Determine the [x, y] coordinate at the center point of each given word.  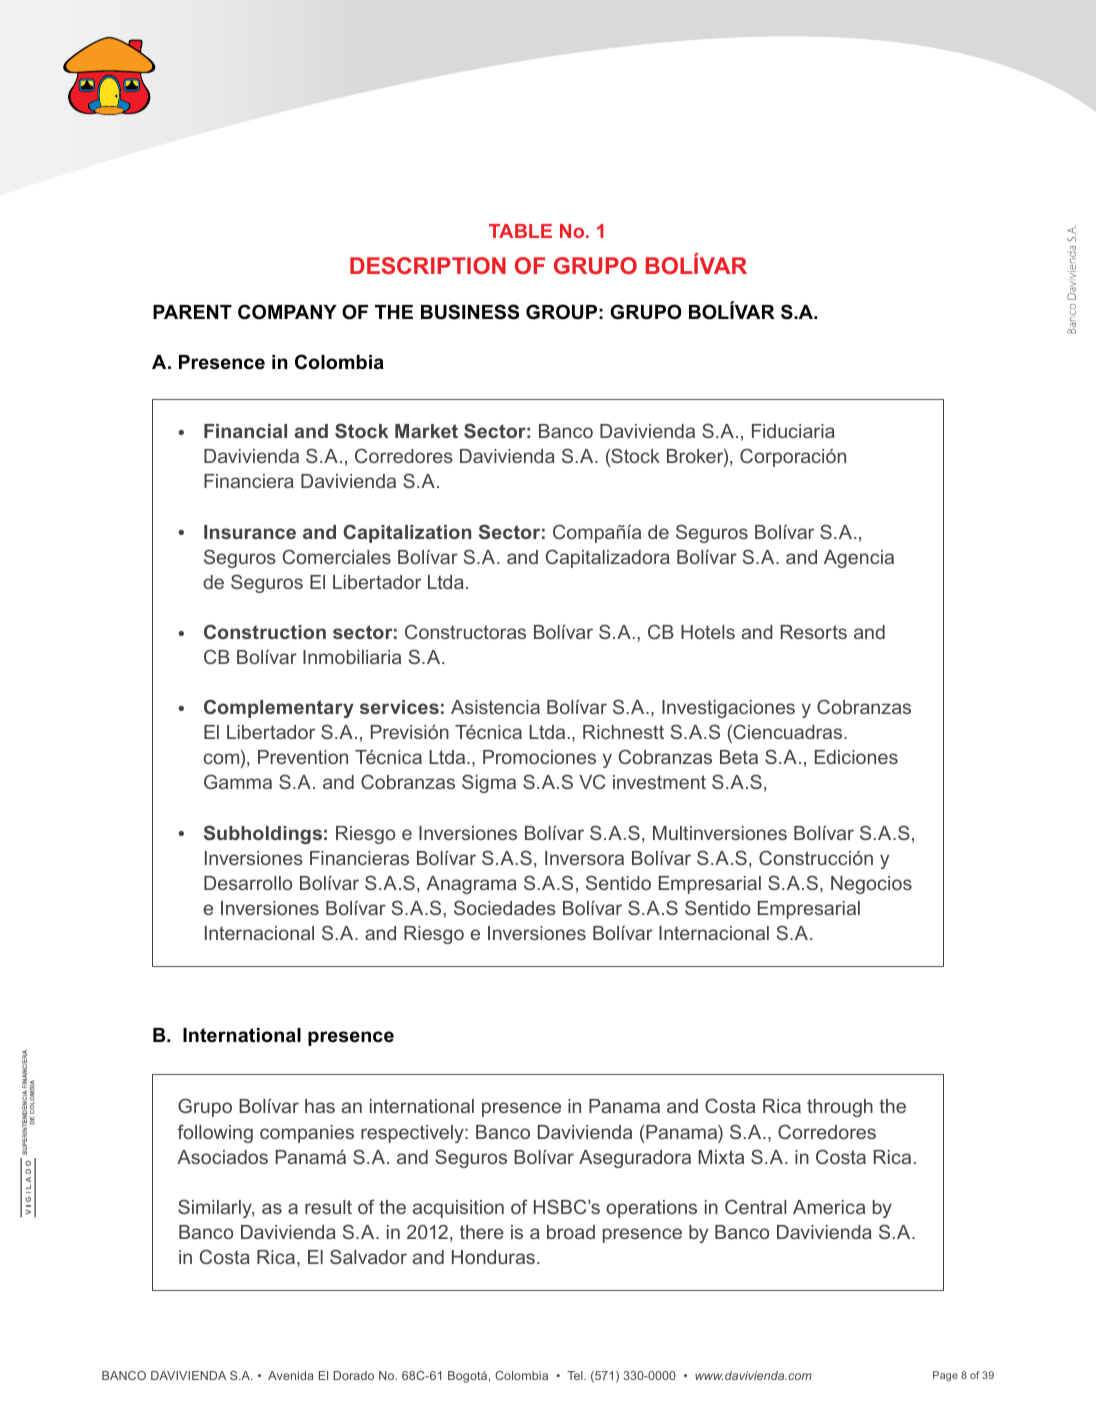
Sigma [489, 783]
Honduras [493, 1257]
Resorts [814, 632]
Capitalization [407, 533]
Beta [739, 757]
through [840, 1108]
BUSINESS [470, 312]
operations [651, 1209]
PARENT [192, 312]
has [320, 1106]
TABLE [520, 231]
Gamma [238, 781]
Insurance [250, 532]
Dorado [353, 1375]
